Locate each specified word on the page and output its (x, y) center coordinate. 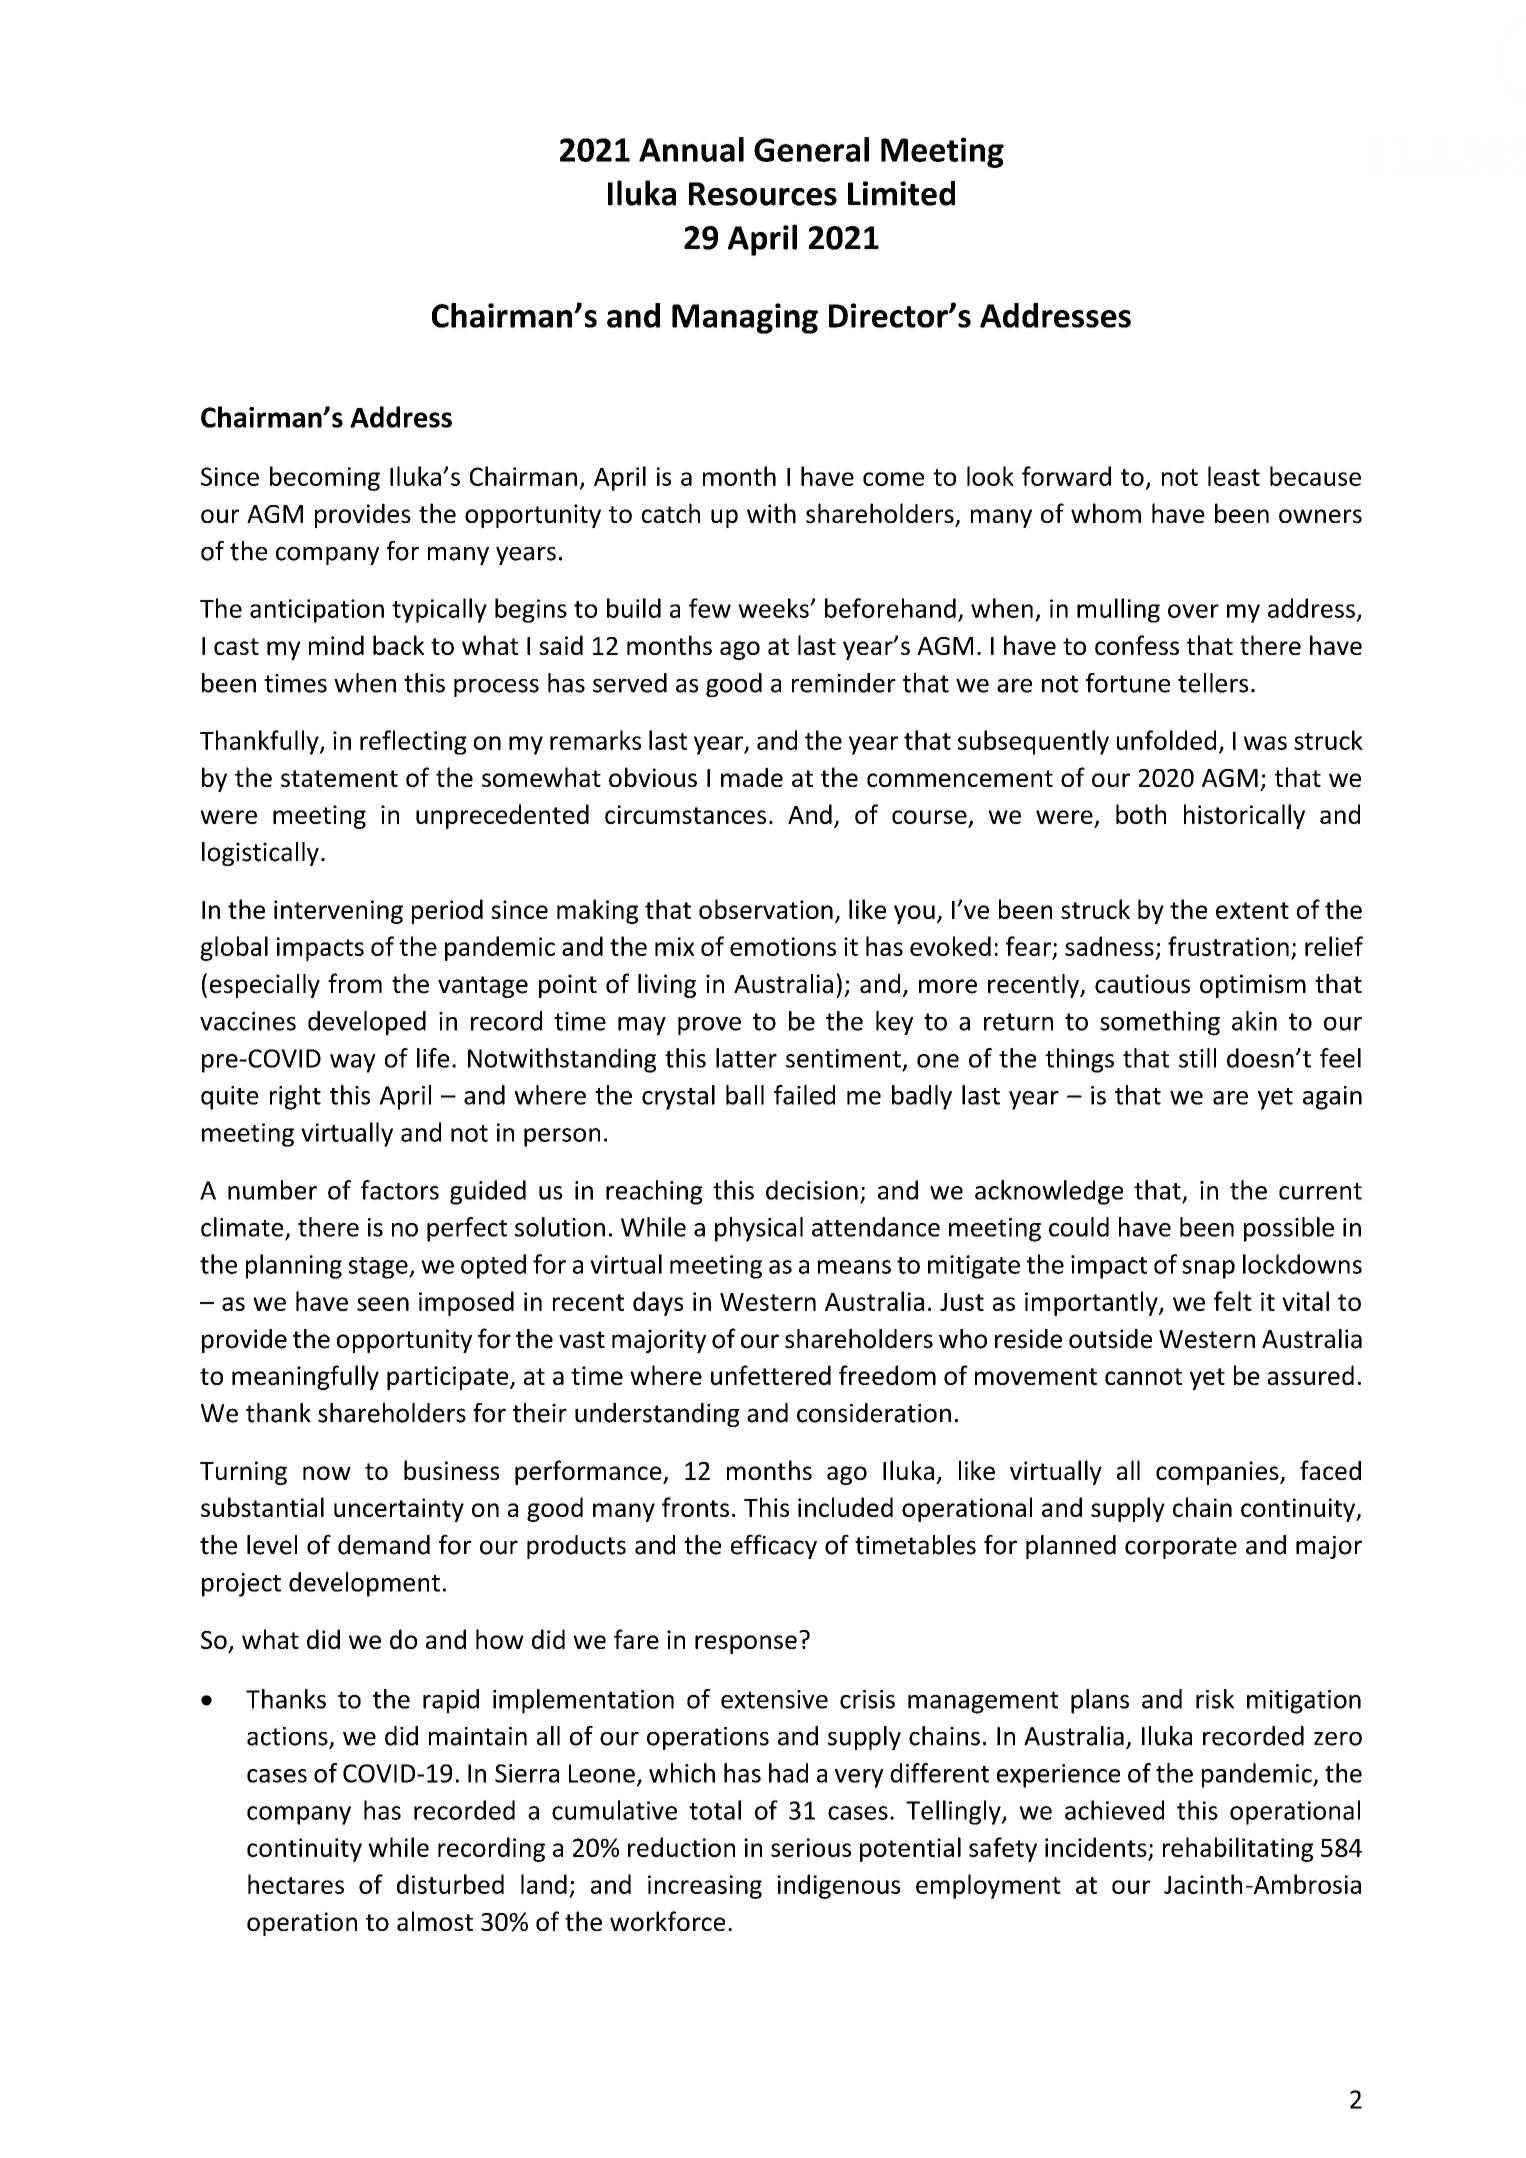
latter (746, 1058)
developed (367, 1023)
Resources (763, 194)
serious (811, 1847)
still (1197, 1058)
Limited (901, 193)
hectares (296, 1884)
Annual (691, 149)
